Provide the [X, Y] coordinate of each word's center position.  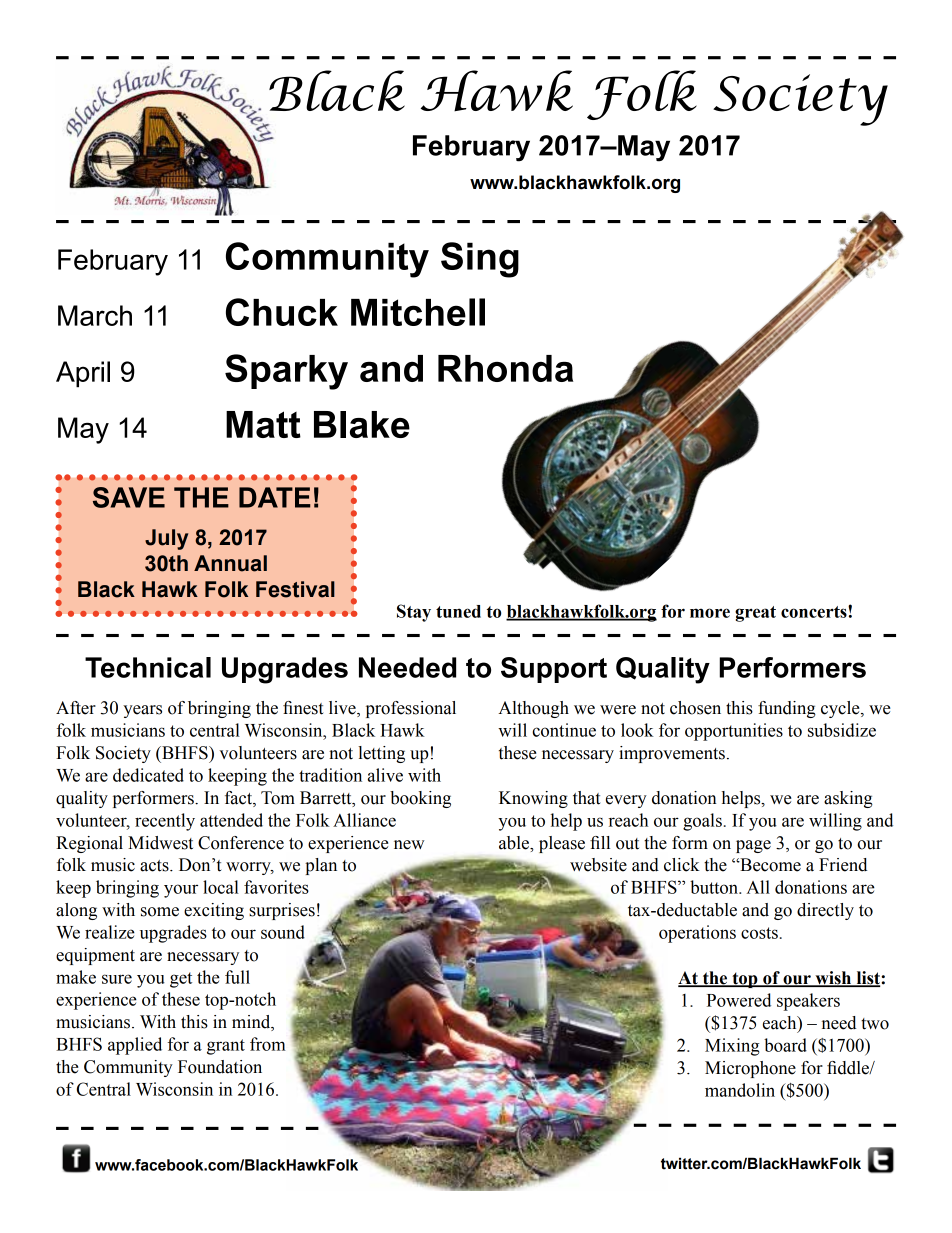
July [166, 539]
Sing [480, 260]
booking [420, 799]
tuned [458, 611]
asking [848, 799]
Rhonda [505, 368]
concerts [815, 612]
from [268, 1044]
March [95, 315]
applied [135, 1046]
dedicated [148, 775]
